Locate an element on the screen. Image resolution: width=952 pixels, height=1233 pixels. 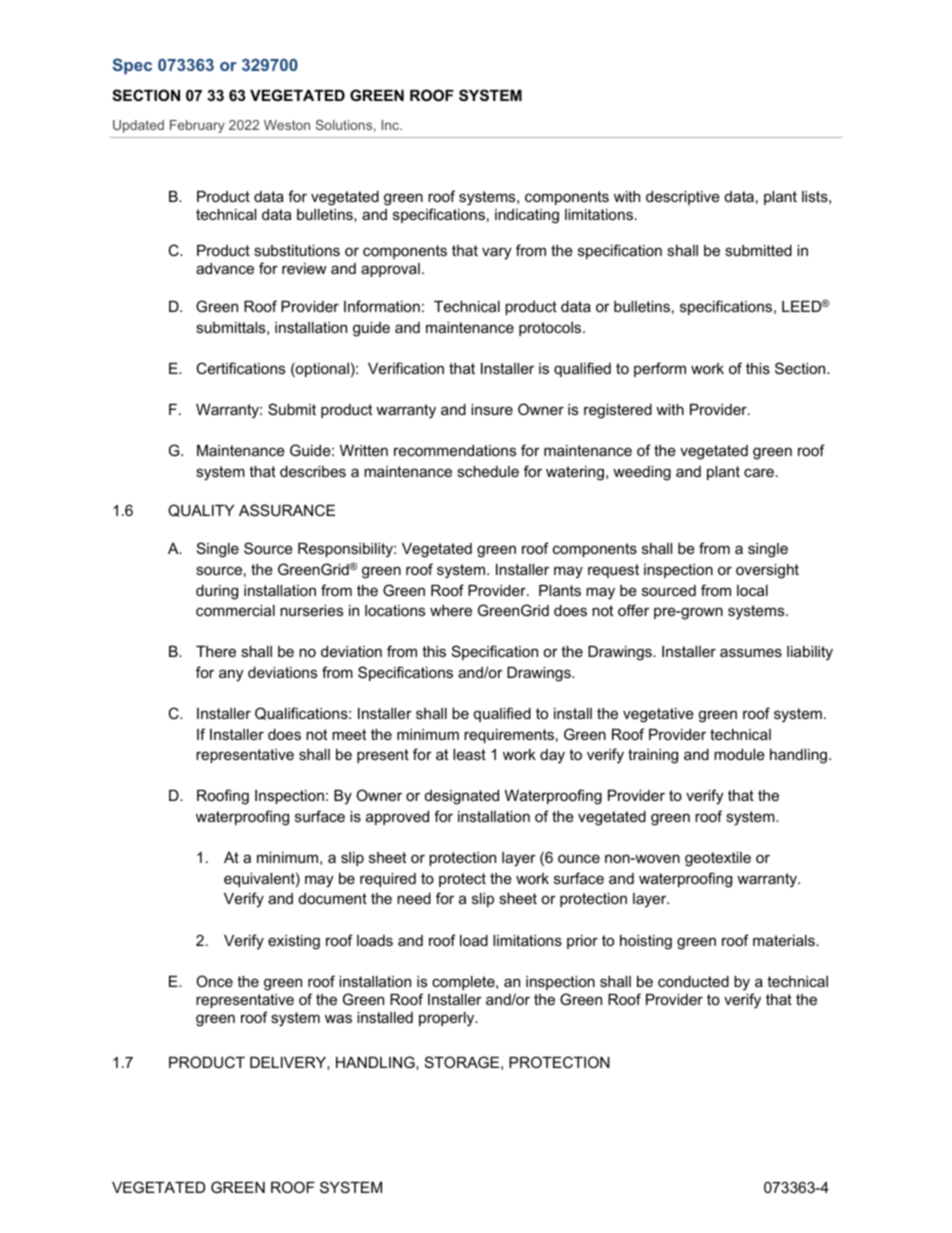
properly is located at coordinates (448, 1019).
